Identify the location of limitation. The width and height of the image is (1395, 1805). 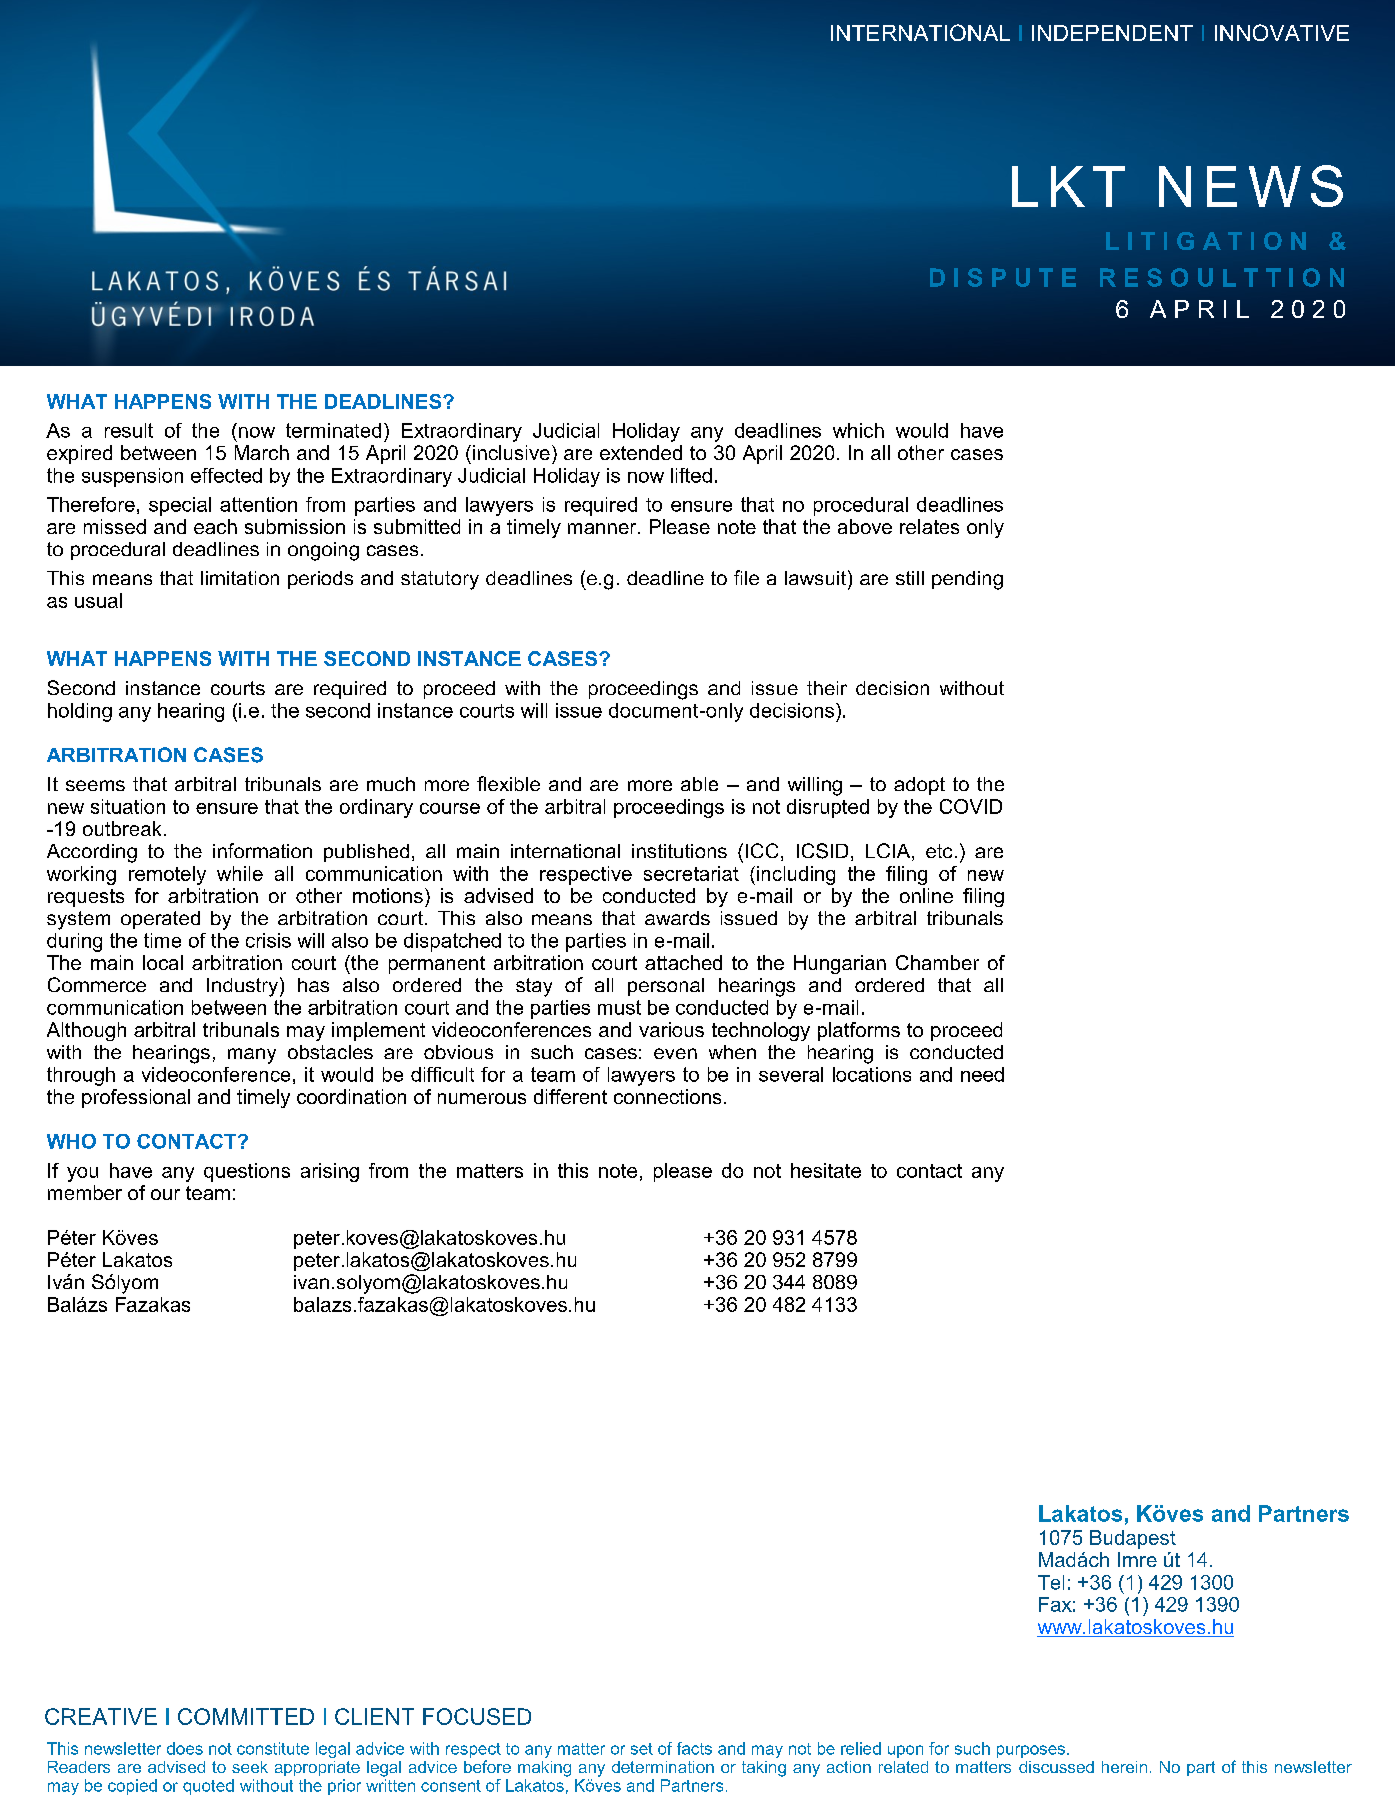
(240, 578).
